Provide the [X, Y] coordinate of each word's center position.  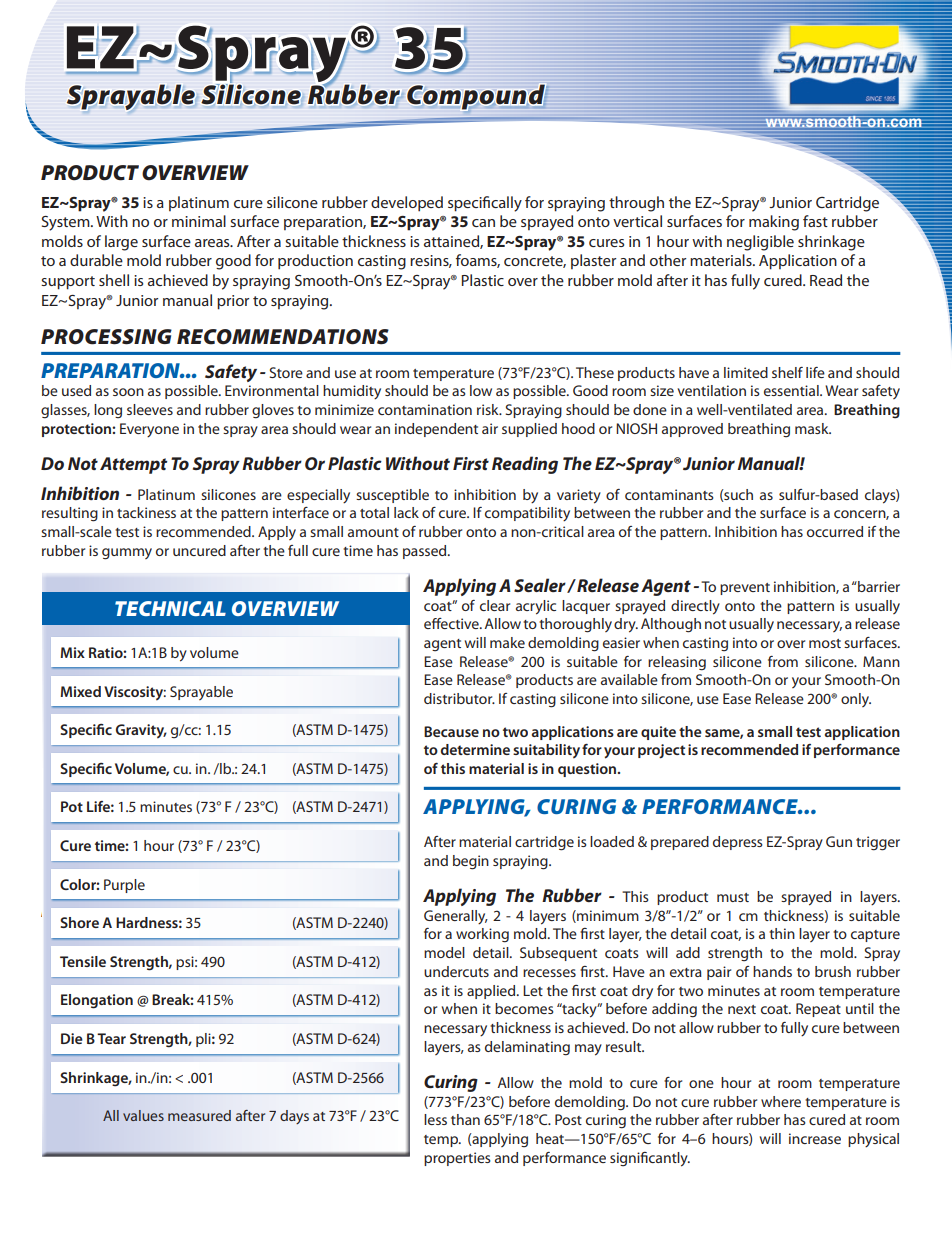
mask [813, 428]
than [465, 1119]
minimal [199, 221]
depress [738, 843]
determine [475, 749]
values [143, 1115]
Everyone [149, 430]
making [774, 223]
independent [436, 430]
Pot [72, 806]
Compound [477, 97]
